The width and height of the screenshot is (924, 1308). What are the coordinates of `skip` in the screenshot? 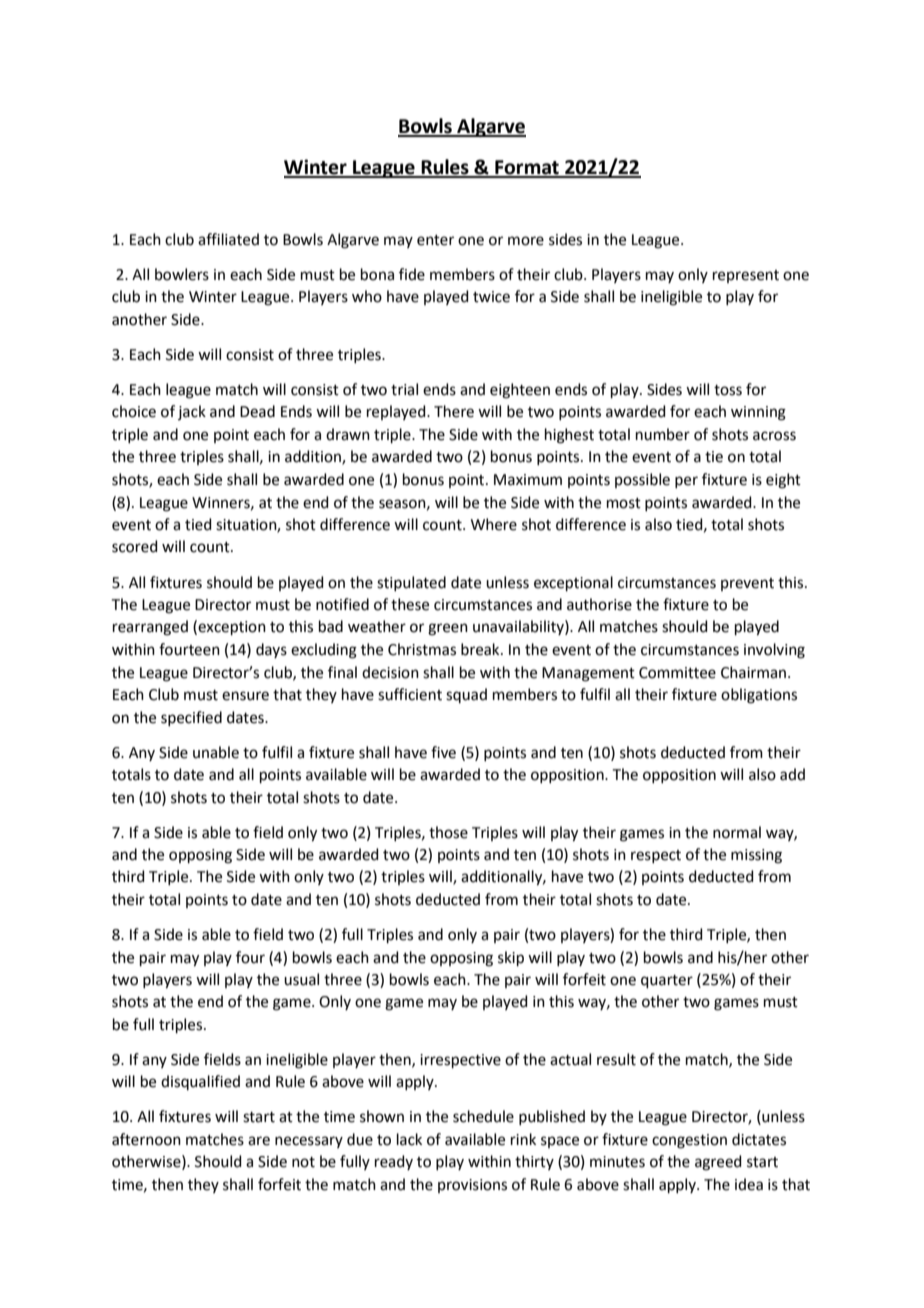 It's located at (511, 958).
